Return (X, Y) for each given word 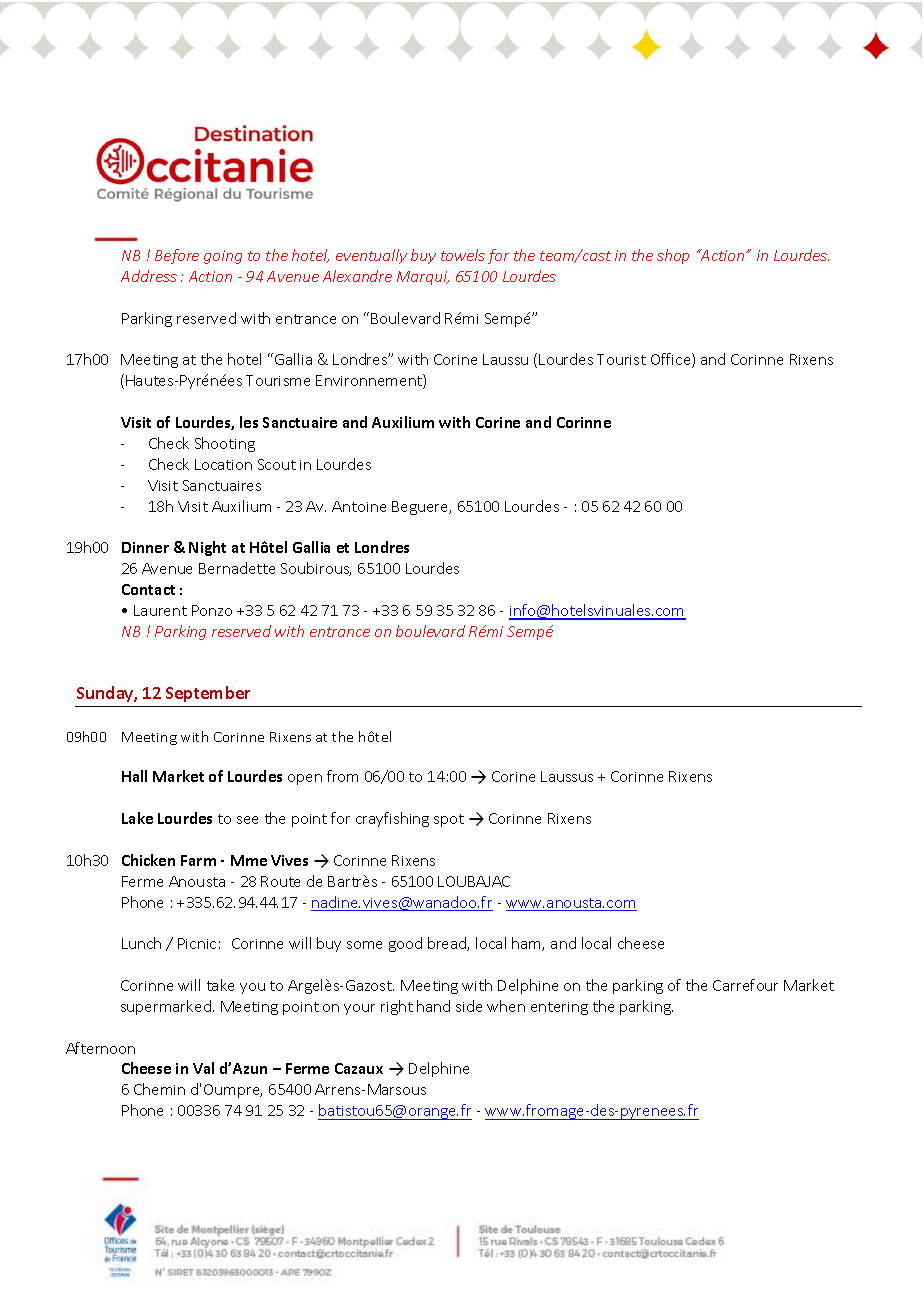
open (305, 779)
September (208, 694)
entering (559, 1008)
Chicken (148, 860)
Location (223, 464)
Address (149, 276)
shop (673, 256)
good (405, 944)
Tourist (621, 359)
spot (449, 820)
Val (203, 1068)
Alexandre (357, 276)
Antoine (359, 506)
